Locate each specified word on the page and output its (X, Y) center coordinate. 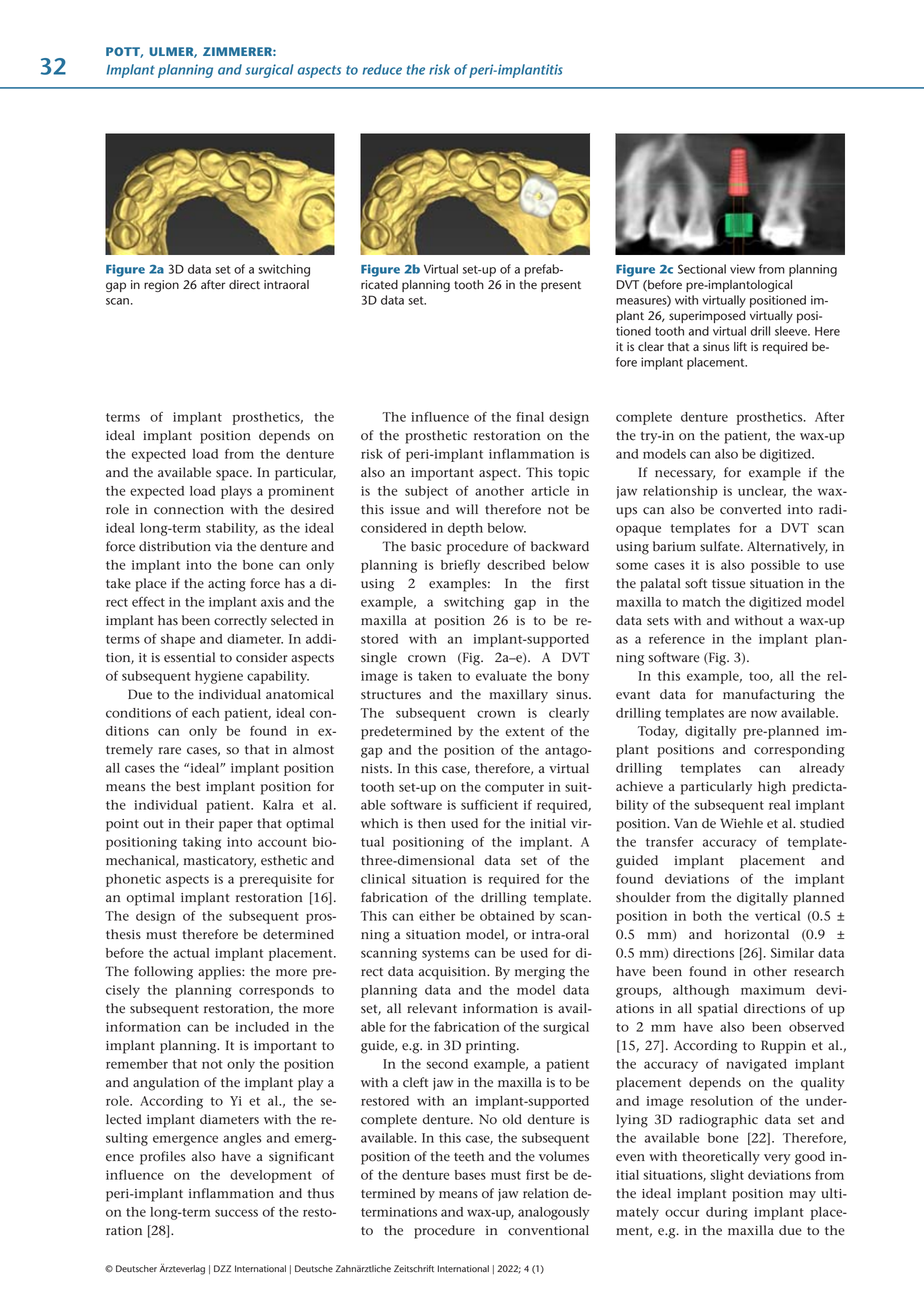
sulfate (721, 546)
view (742, 269)
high (772, 788)
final (530, 416)
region (161, 286)
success (236, 1213)
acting (227, 585)
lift (740, 346)
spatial (718, 1010)
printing (492, 1047)
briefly (460, 566)
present (561, 286)
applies (220, 973)
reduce (382, 69)
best (188, 786)
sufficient (489, 804)
